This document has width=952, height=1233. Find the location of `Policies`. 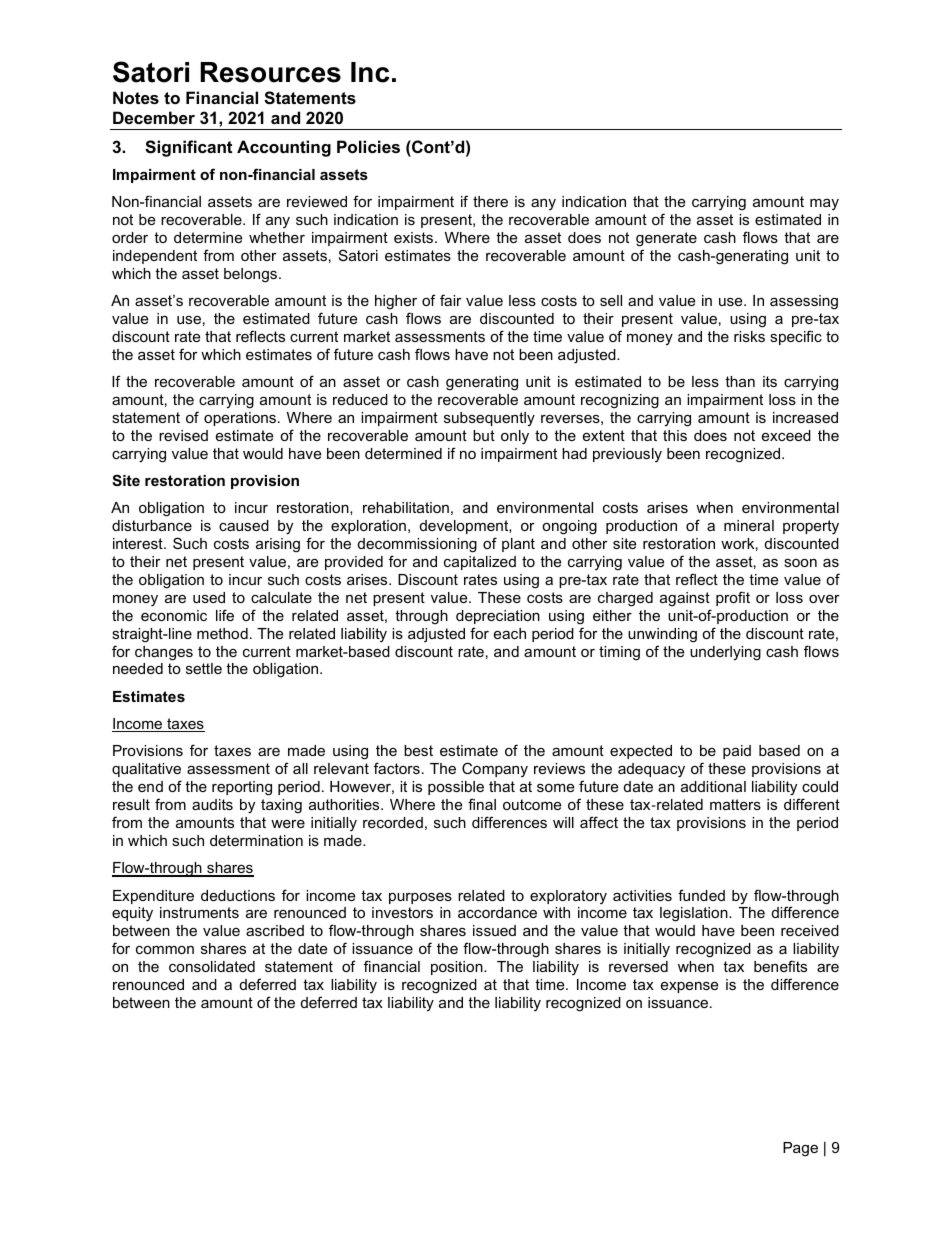

Policies is located at coordinates (368, 146).
